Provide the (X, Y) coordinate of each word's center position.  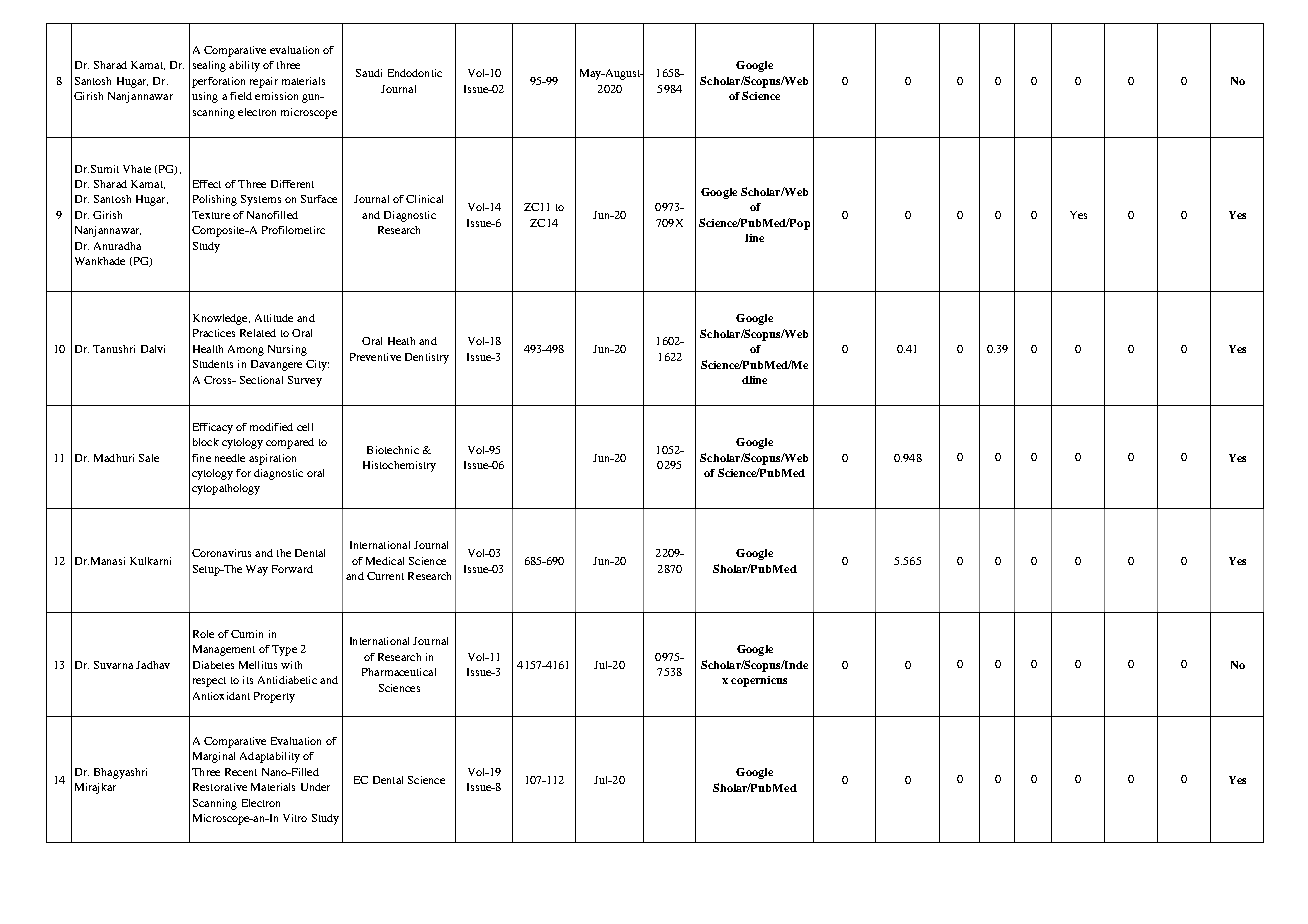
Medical (385, 561)
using (205, 97)
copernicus (759, 681)
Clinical (424, 199)
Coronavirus (221, 553)
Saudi (369, 73)
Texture (211, 215)
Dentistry (427, 358)
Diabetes (213, 665)
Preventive (375, 357)
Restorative (220, 787)
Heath (401, 341)
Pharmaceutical (399, 672)
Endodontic (415, 73)
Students (213, 364)
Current (385, 576)
